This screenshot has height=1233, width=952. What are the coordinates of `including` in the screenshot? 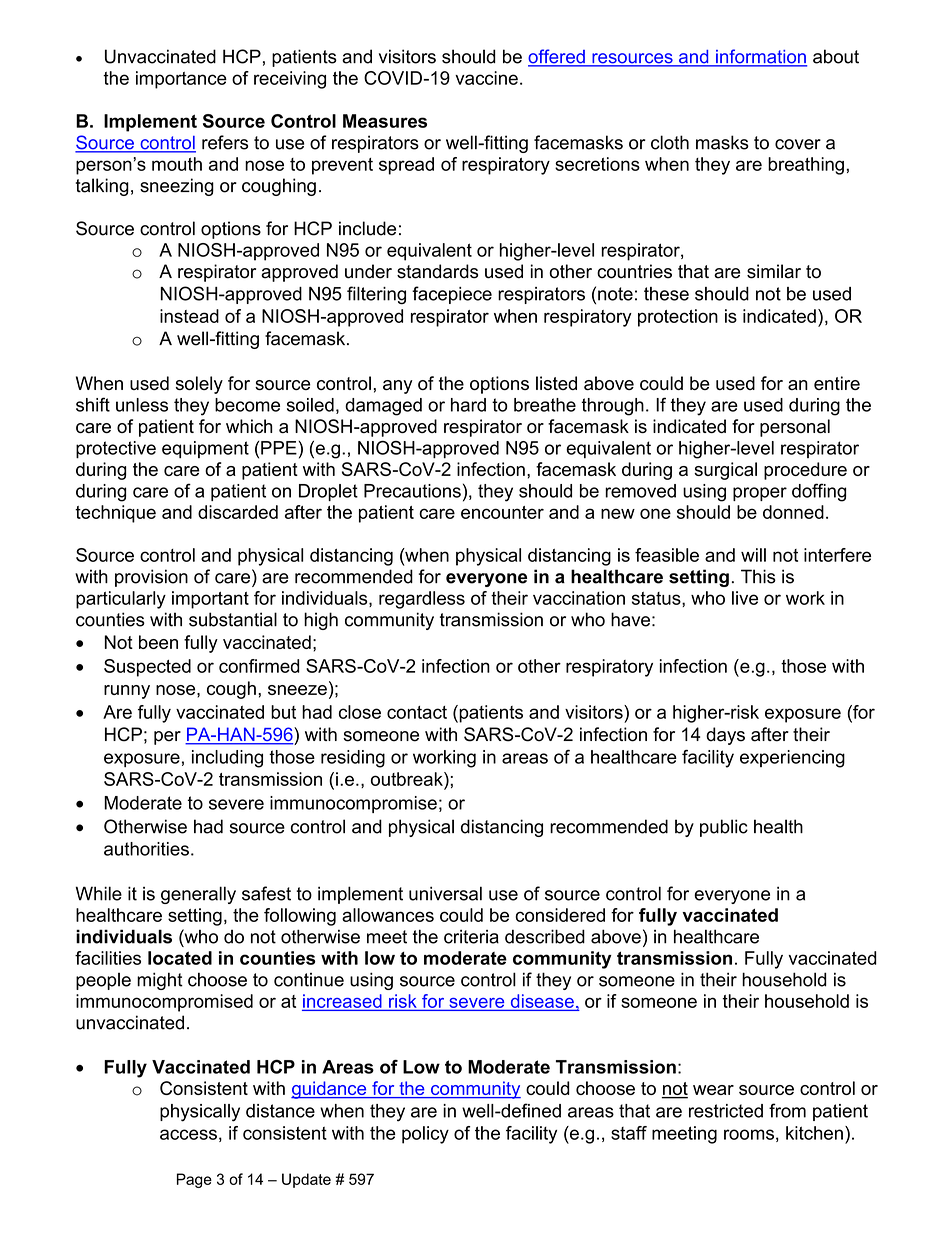 It's located at (227, 759).
